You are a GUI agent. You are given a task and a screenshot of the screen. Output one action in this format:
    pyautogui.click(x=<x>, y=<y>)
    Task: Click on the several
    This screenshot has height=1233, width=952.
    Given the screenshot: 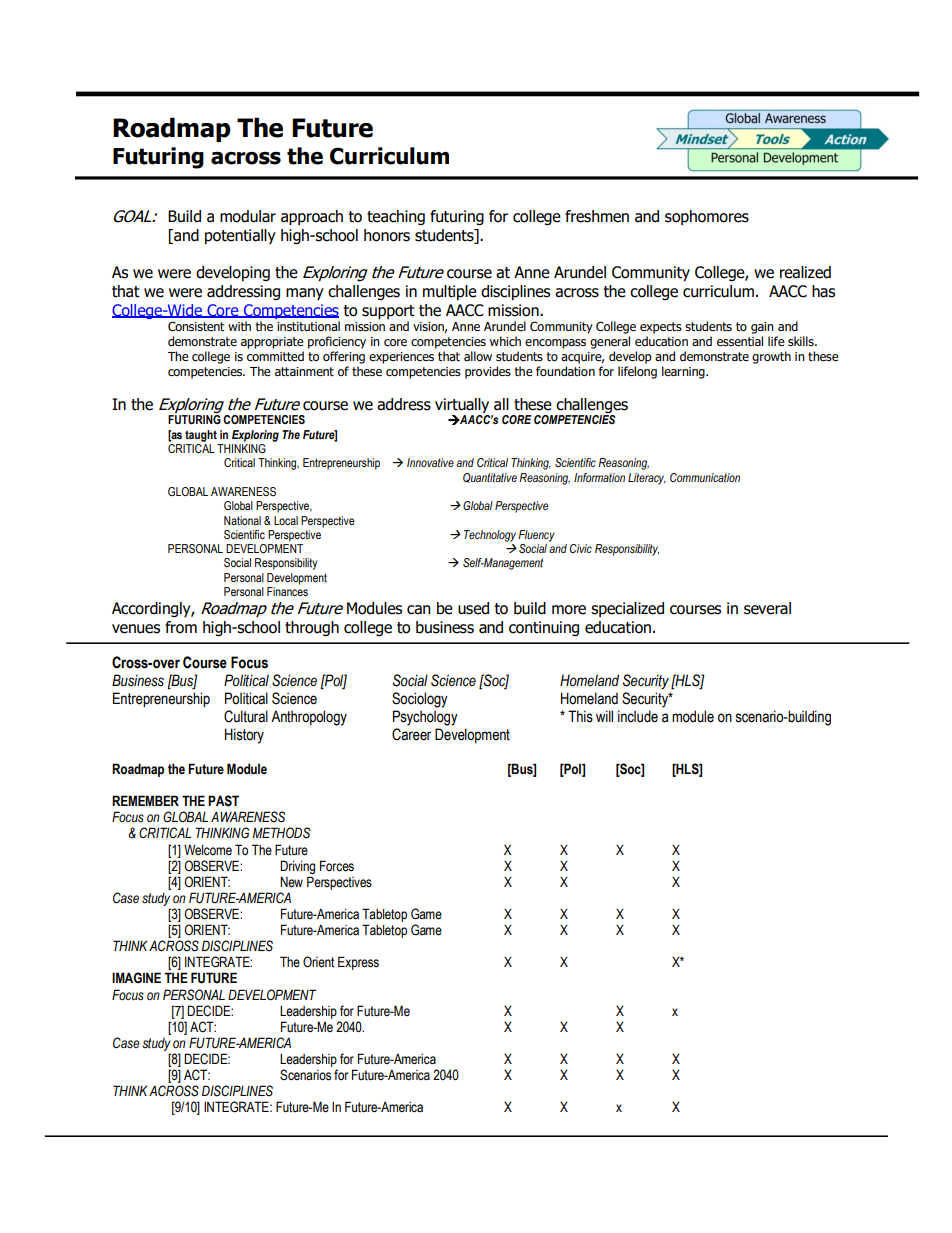 What is the action you would take?
    pyautogui.click(x=767, y=608)
